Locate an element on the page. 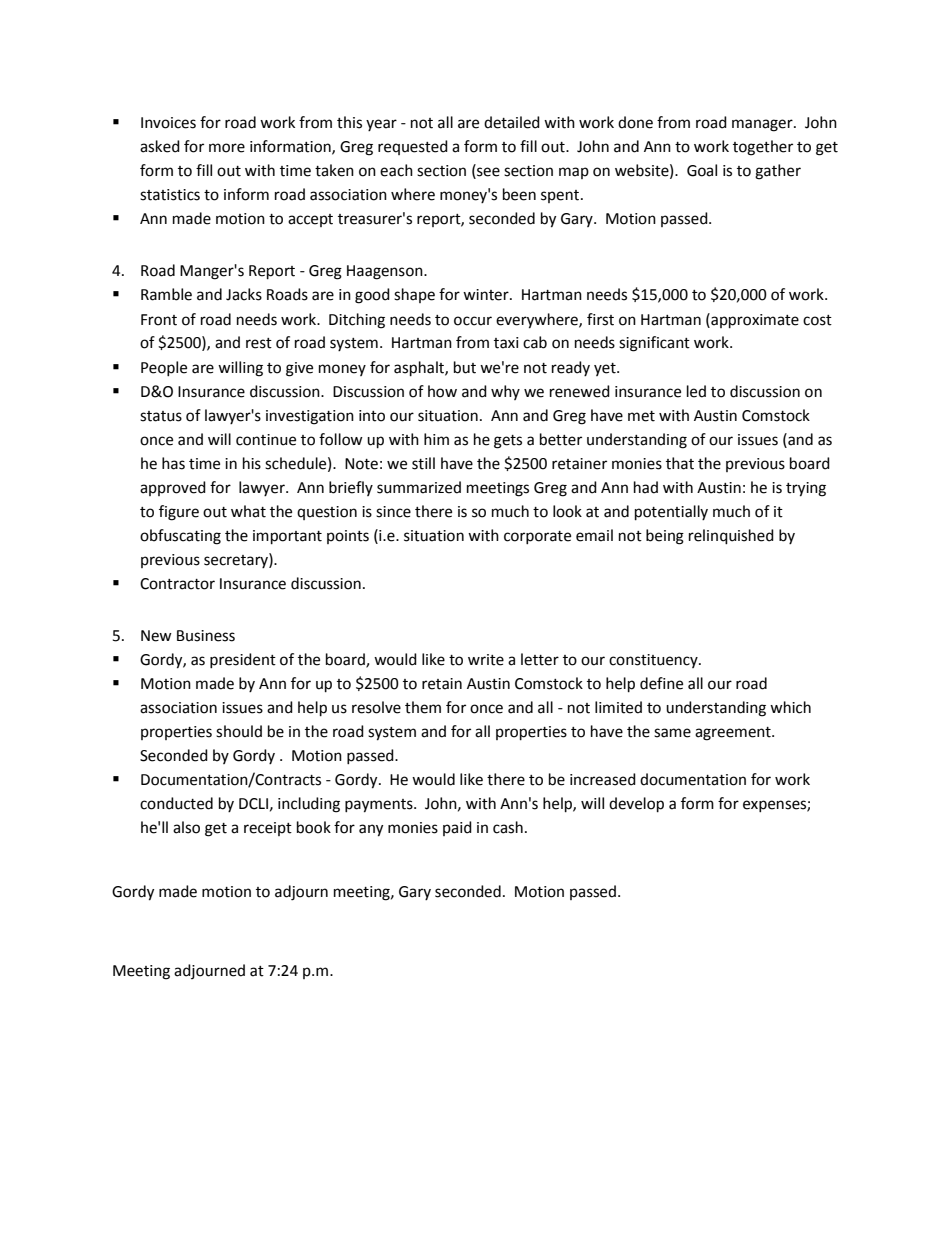  gets is located at coordinates (508, 442).
